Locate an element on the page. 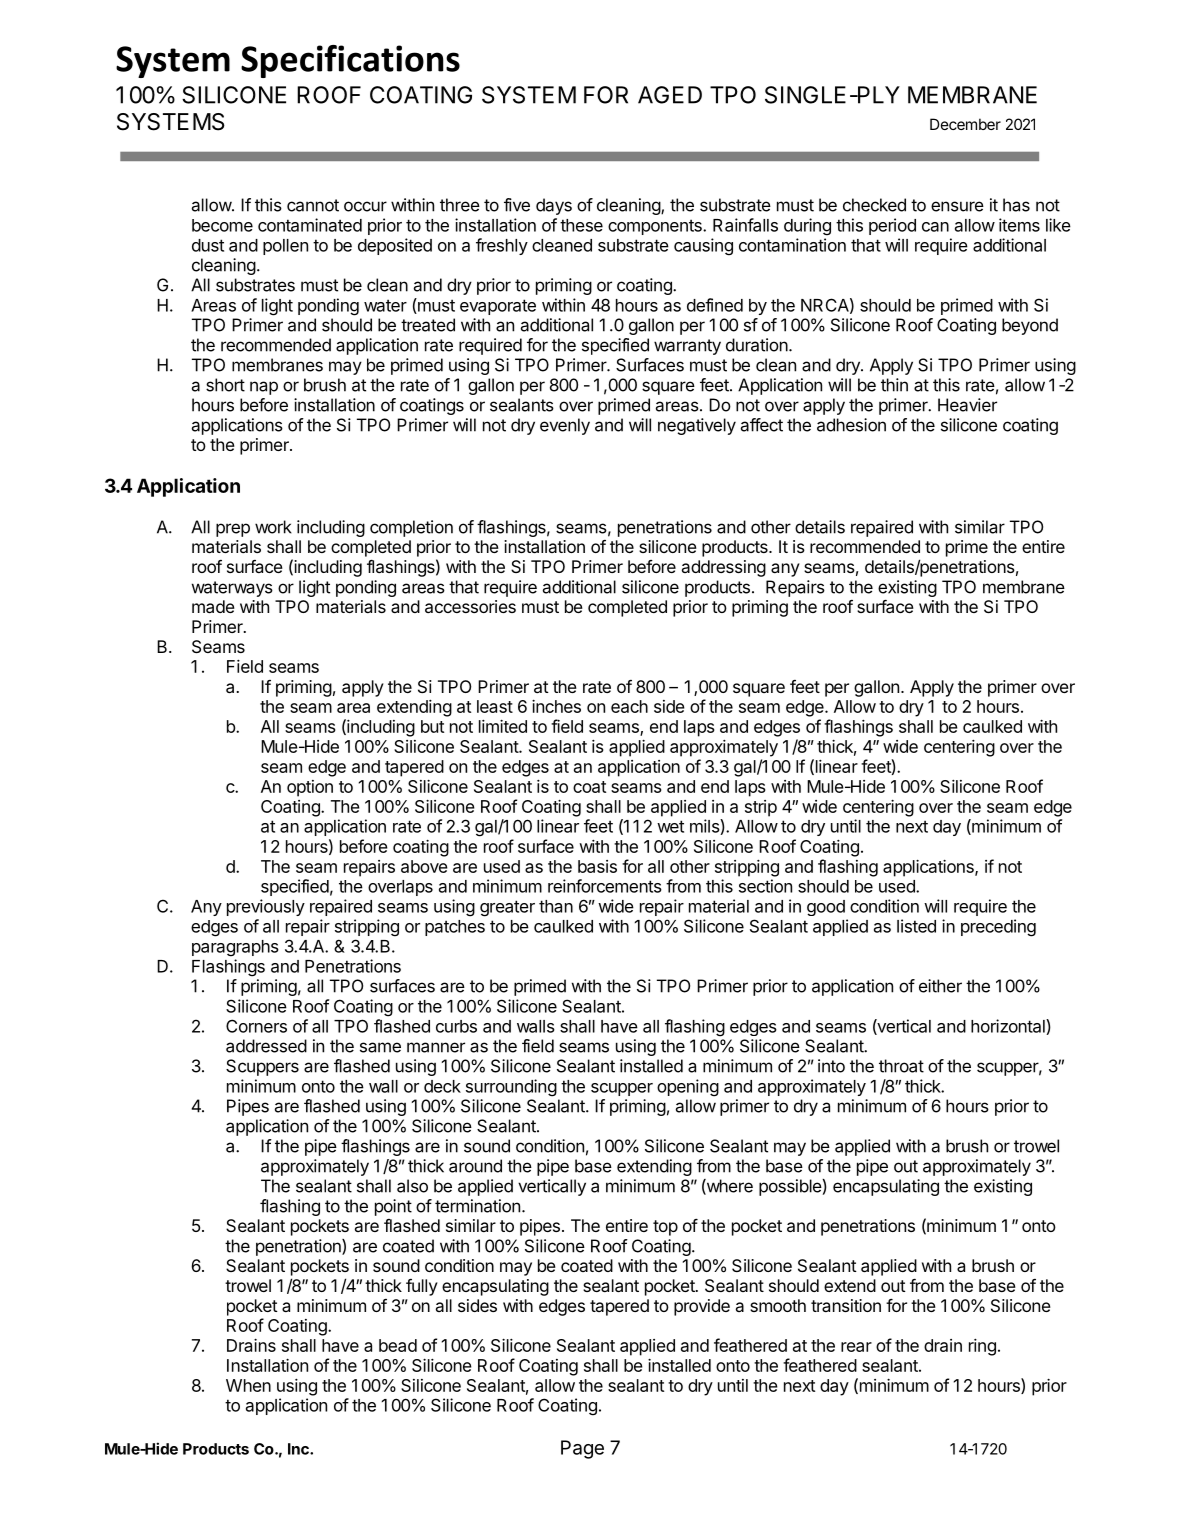 This image has height=1528, width=1180. work is located at coordinates (273, 527).
